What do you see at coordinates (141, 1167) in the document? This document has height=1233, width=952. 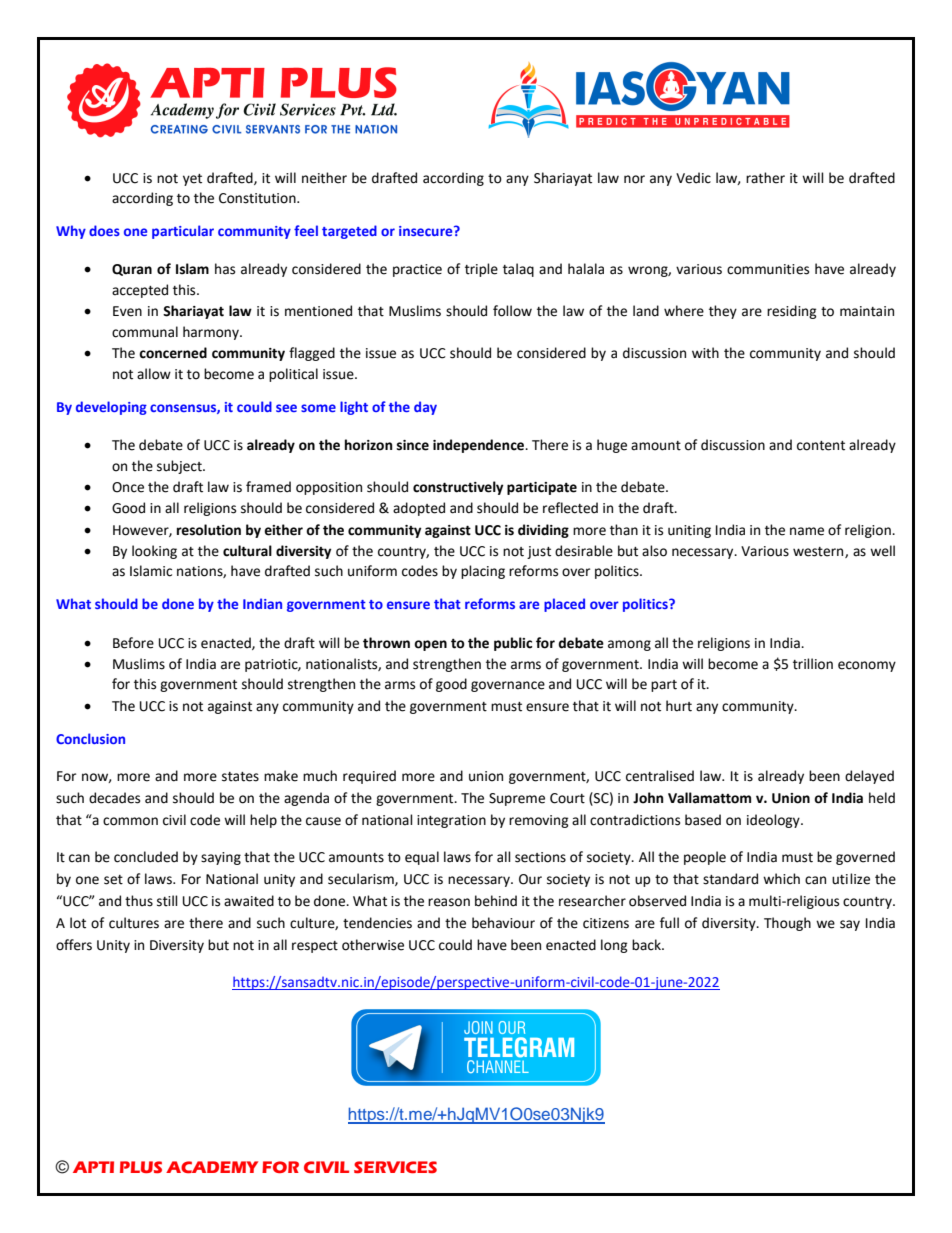 I see `PLUS` at bounding box center [141, 1167].
